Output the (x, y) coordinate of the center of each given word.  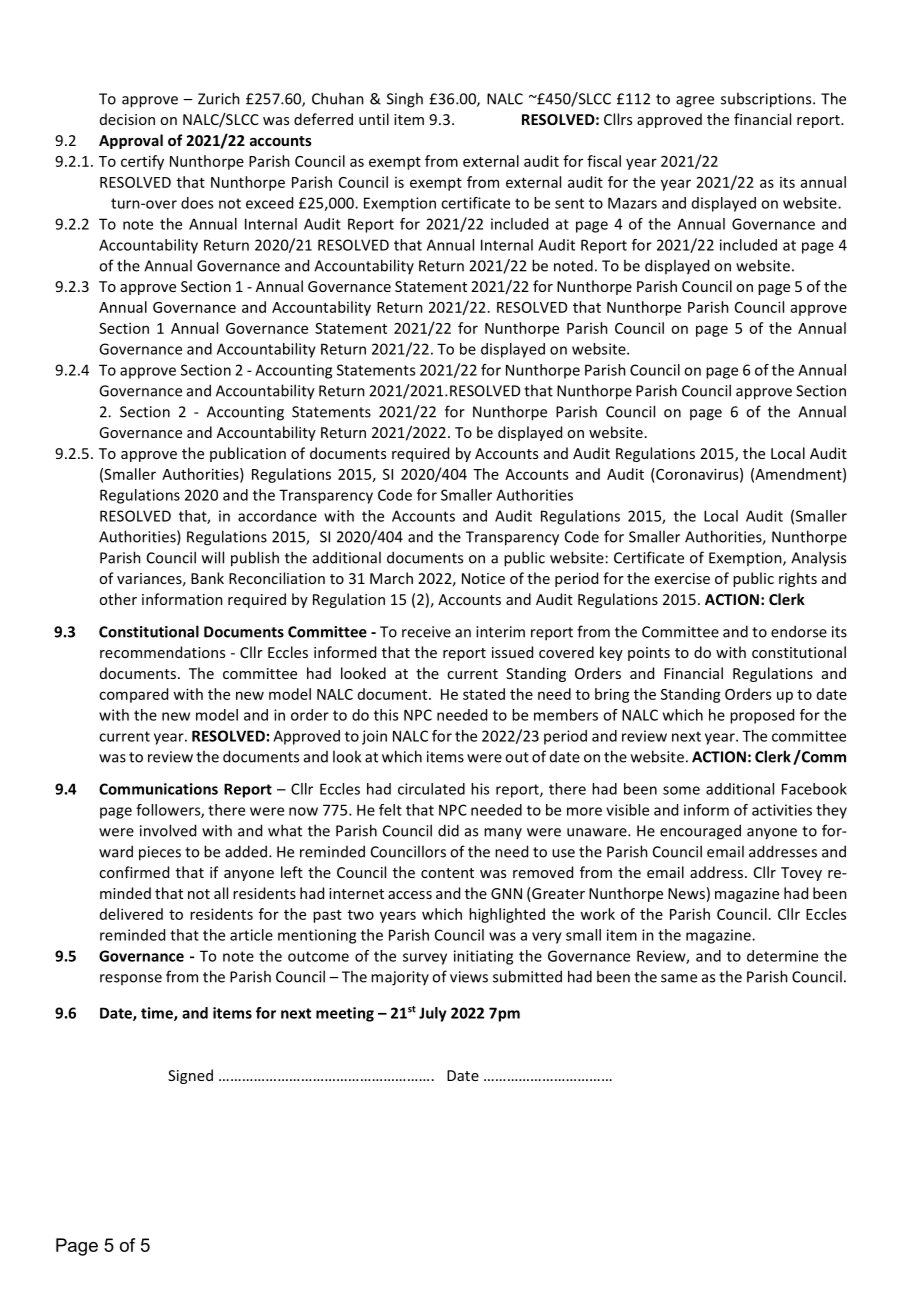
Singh (405, 100)
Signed (190, 1076)
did (448, 830)
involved (168, 830)
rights (798, 579)
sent (569, 203)
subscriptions (767, 100)
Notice (483, 578)
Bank (207, 578)
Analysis (818, 559)
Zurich (219, 98)
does (197, 203)
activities (782, 810)
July (433, 1014)
